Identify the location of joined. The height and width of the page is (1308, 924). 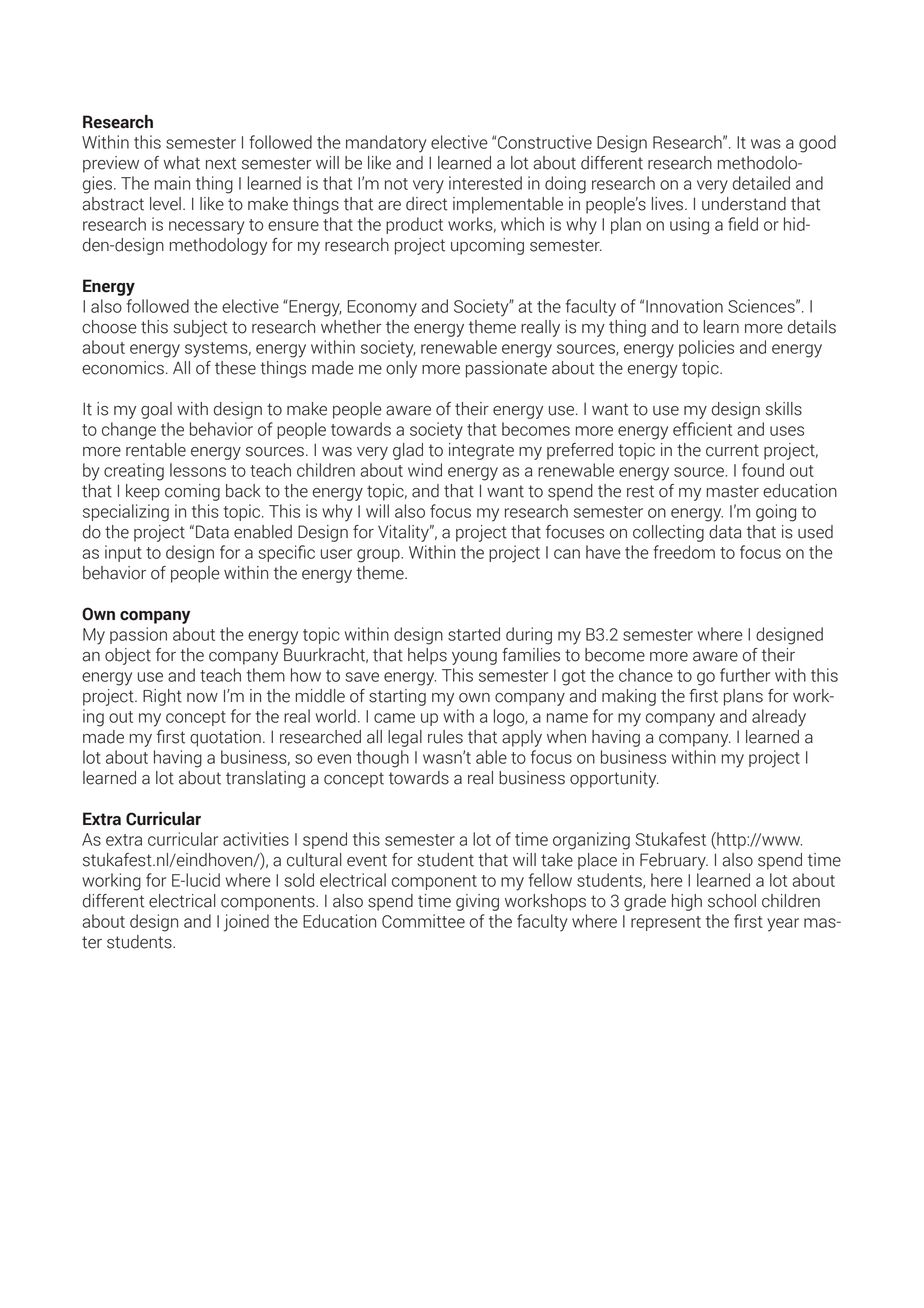
(246, 923).
